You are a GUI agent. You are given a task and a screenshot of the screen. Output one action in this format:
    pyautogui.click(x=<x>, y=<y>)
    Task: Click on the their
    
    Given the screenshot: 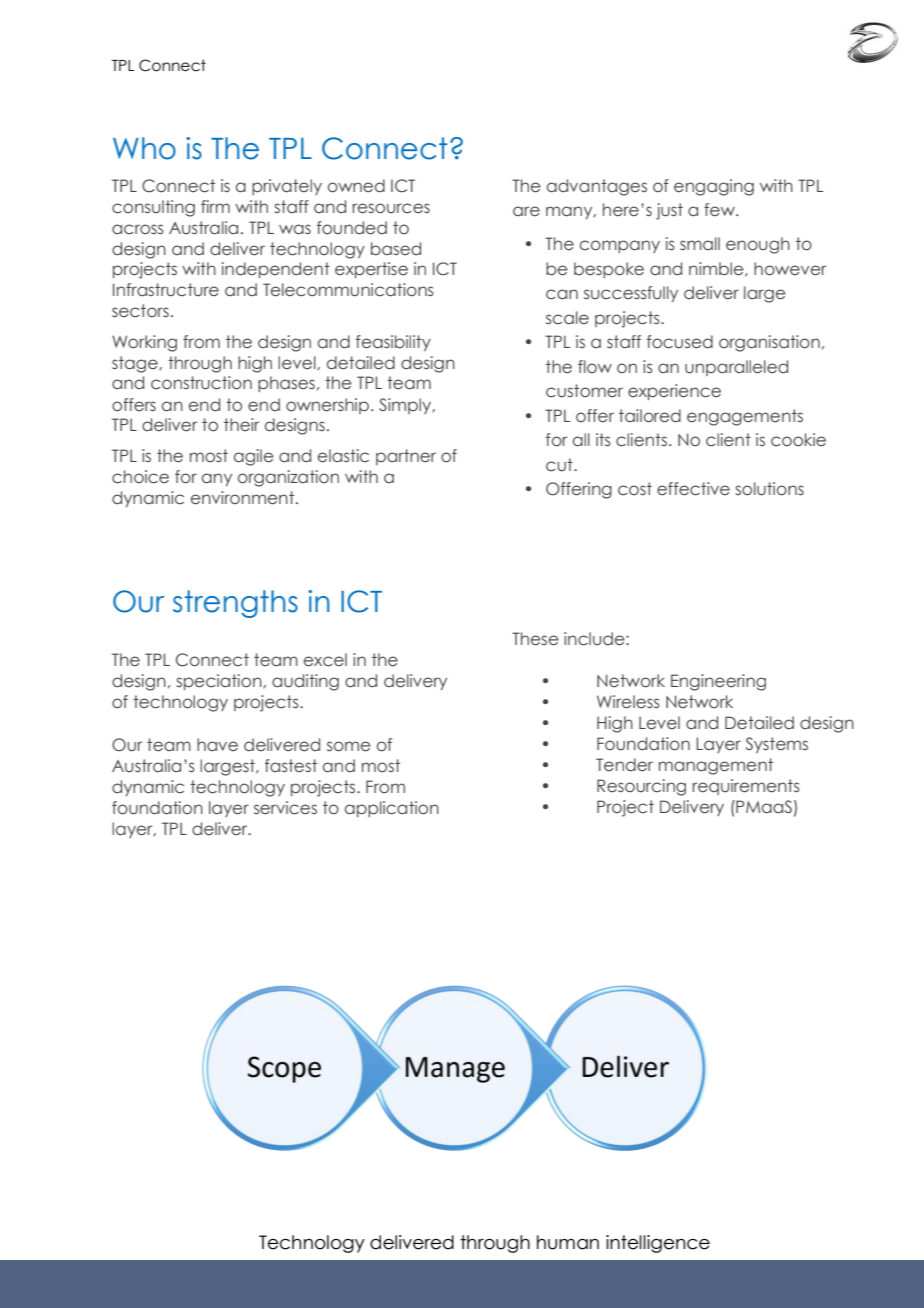 What is the action you would take?
    pyautogui.click(x=241, y=425)
